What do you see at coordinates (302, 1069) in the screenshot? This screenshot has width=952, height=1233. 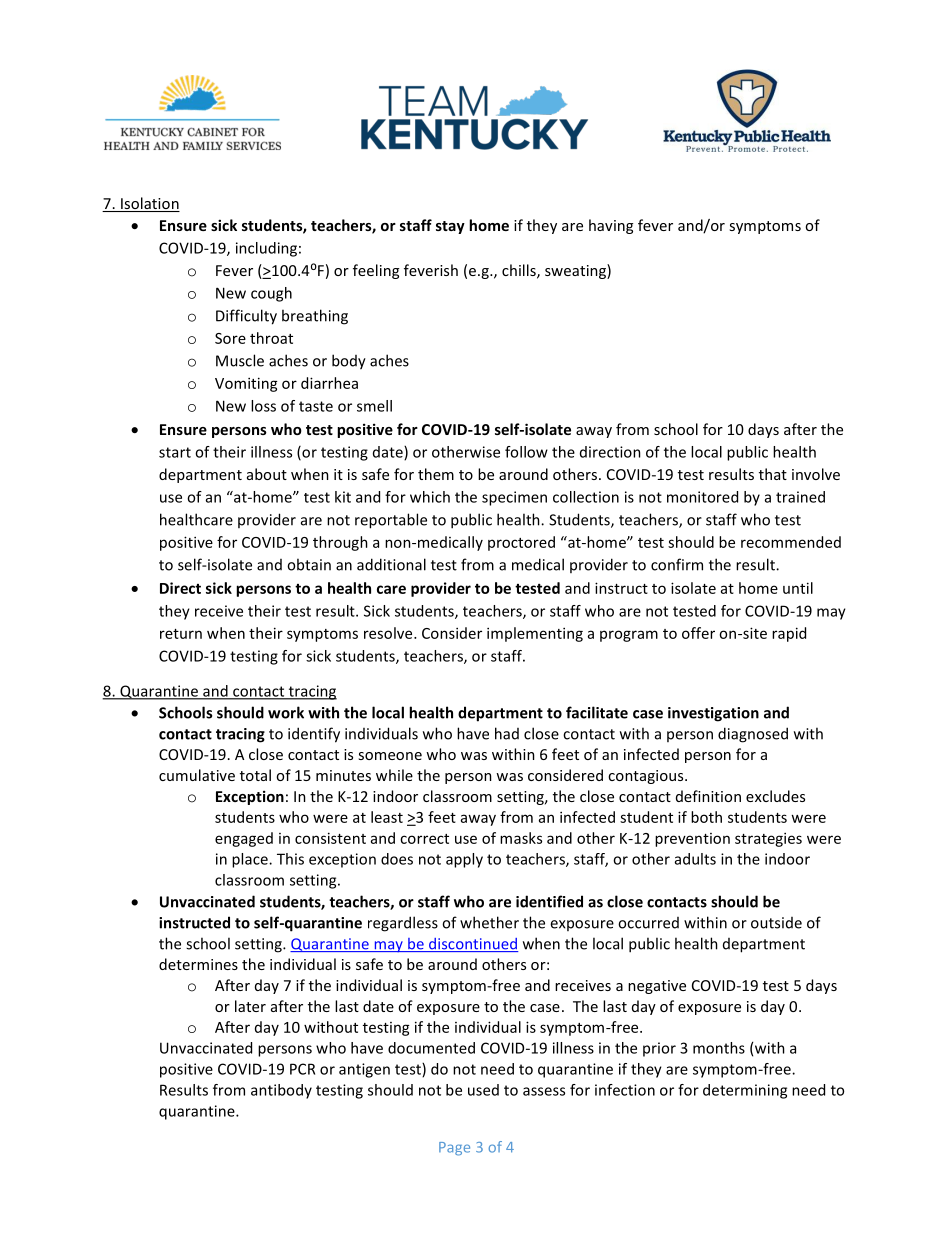 I see `PCR` at bounding box center [302, 1069].
